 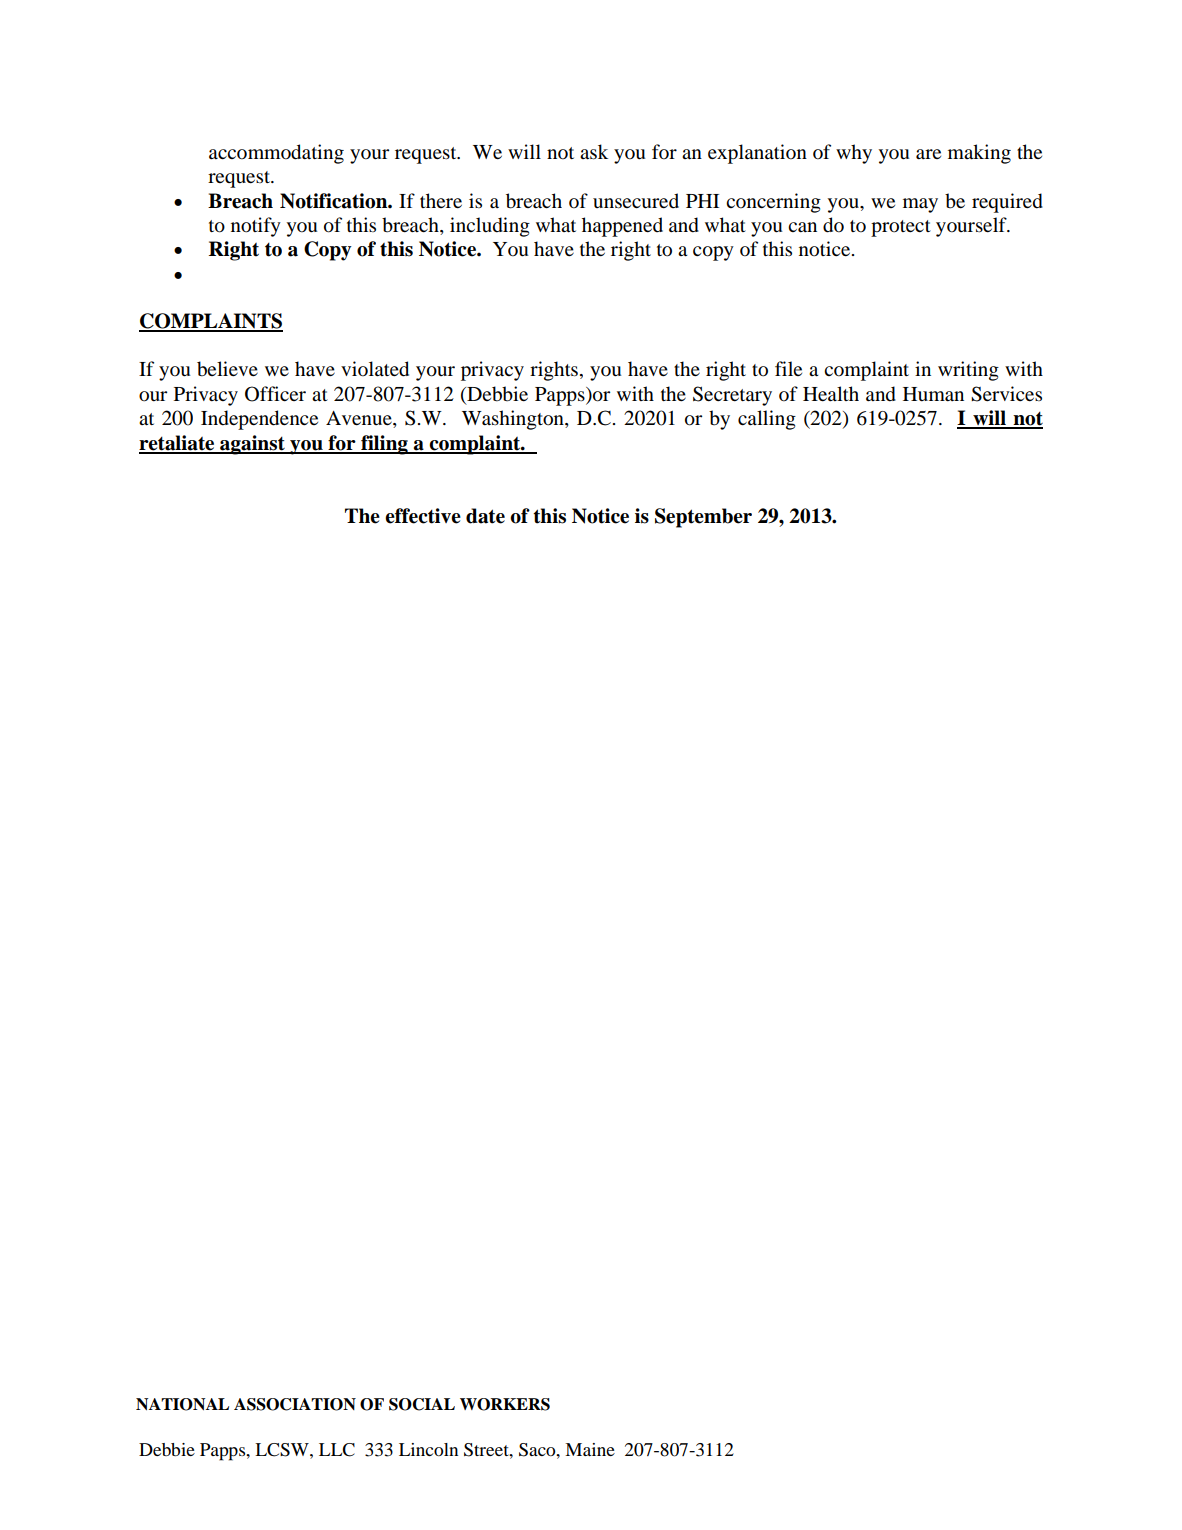 What do you see at coordinates (505, 1404) in the screenshot?
I see `WORKERS` at bounding box center [505, 1404].
